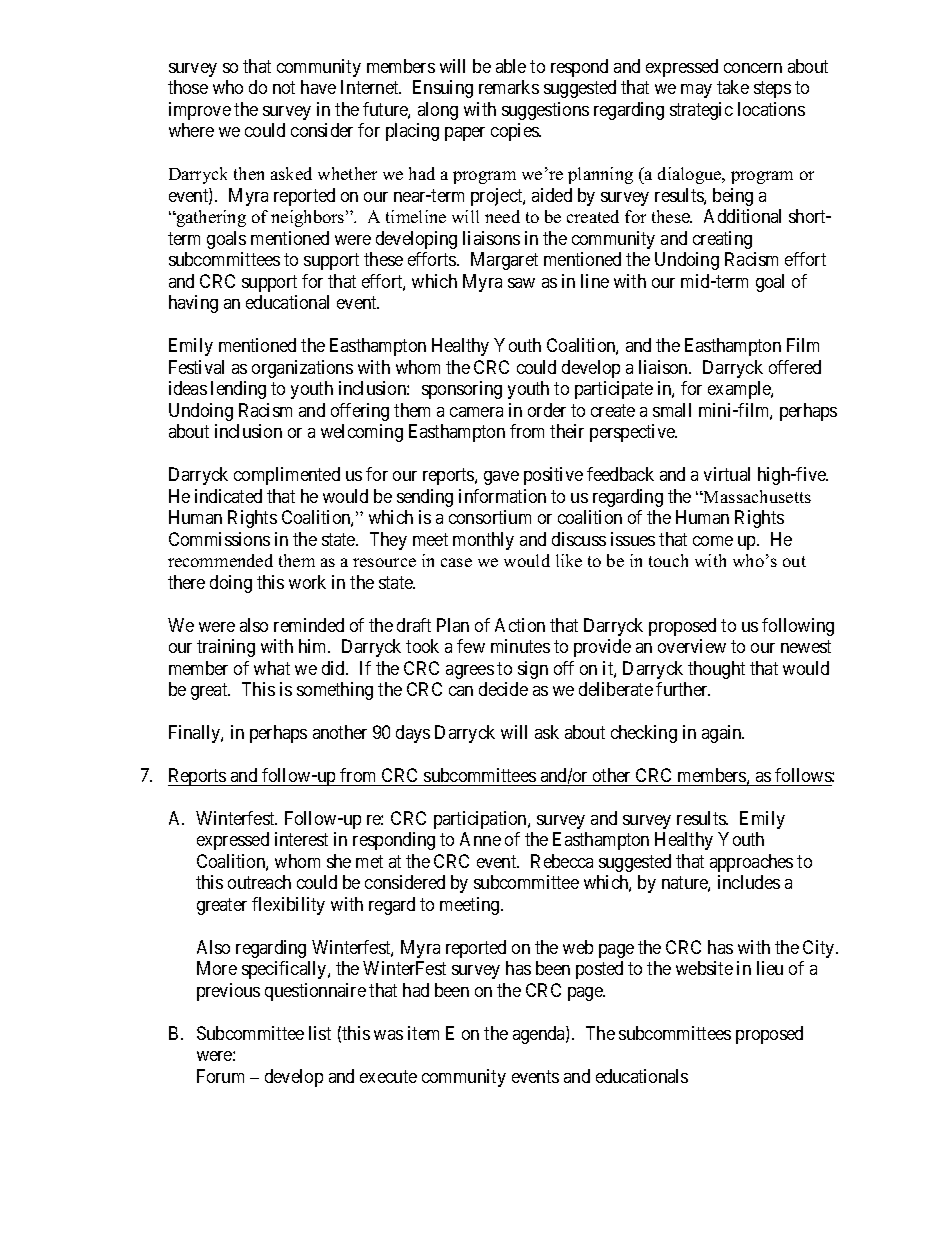 The height and width of the document is (1233, 952). I want to click on organizations, so click(302, 369).
